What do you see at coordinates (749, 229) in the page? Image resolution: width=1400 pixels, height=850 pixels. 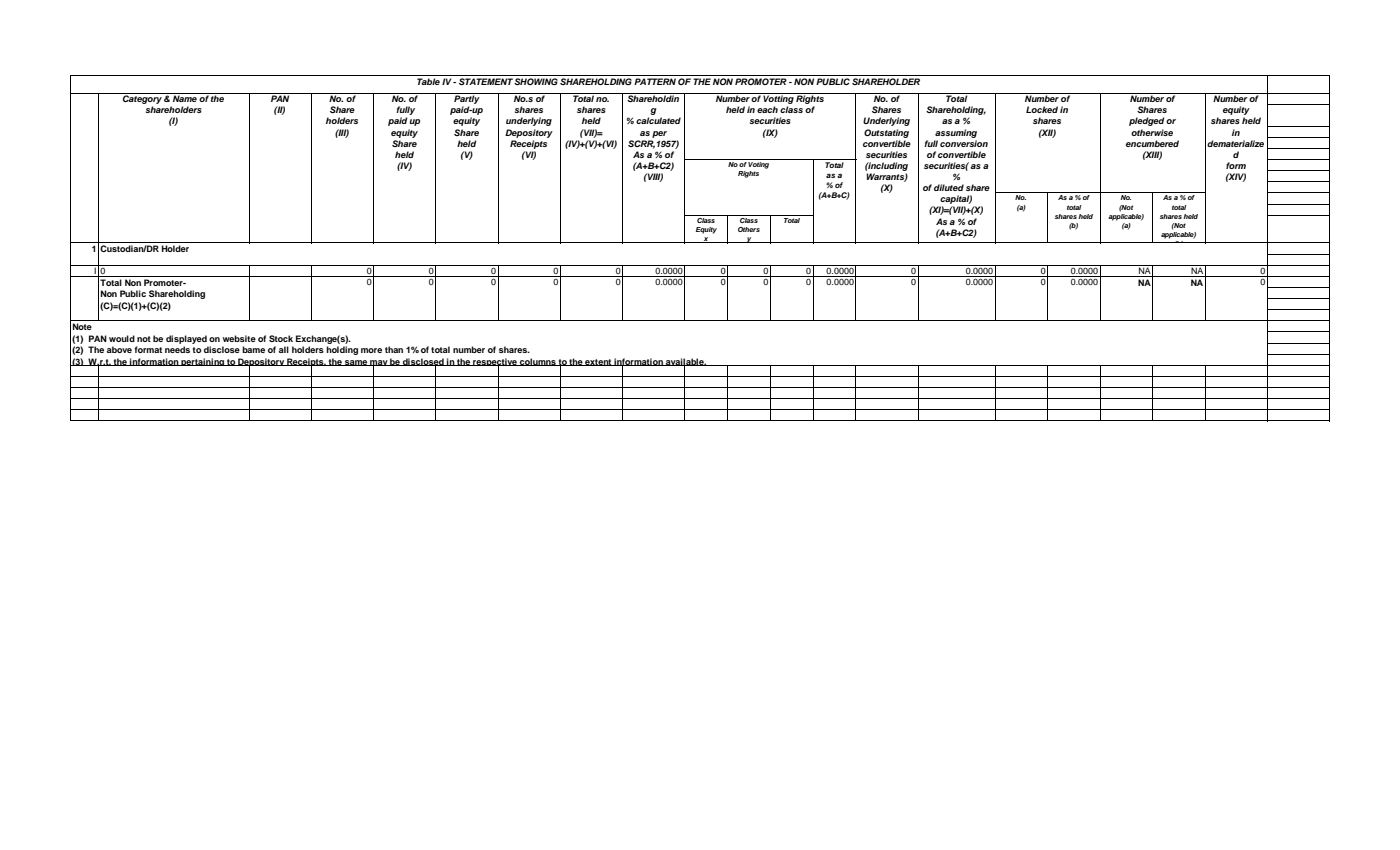 I see `Others` at bounding box center [749, 229].
